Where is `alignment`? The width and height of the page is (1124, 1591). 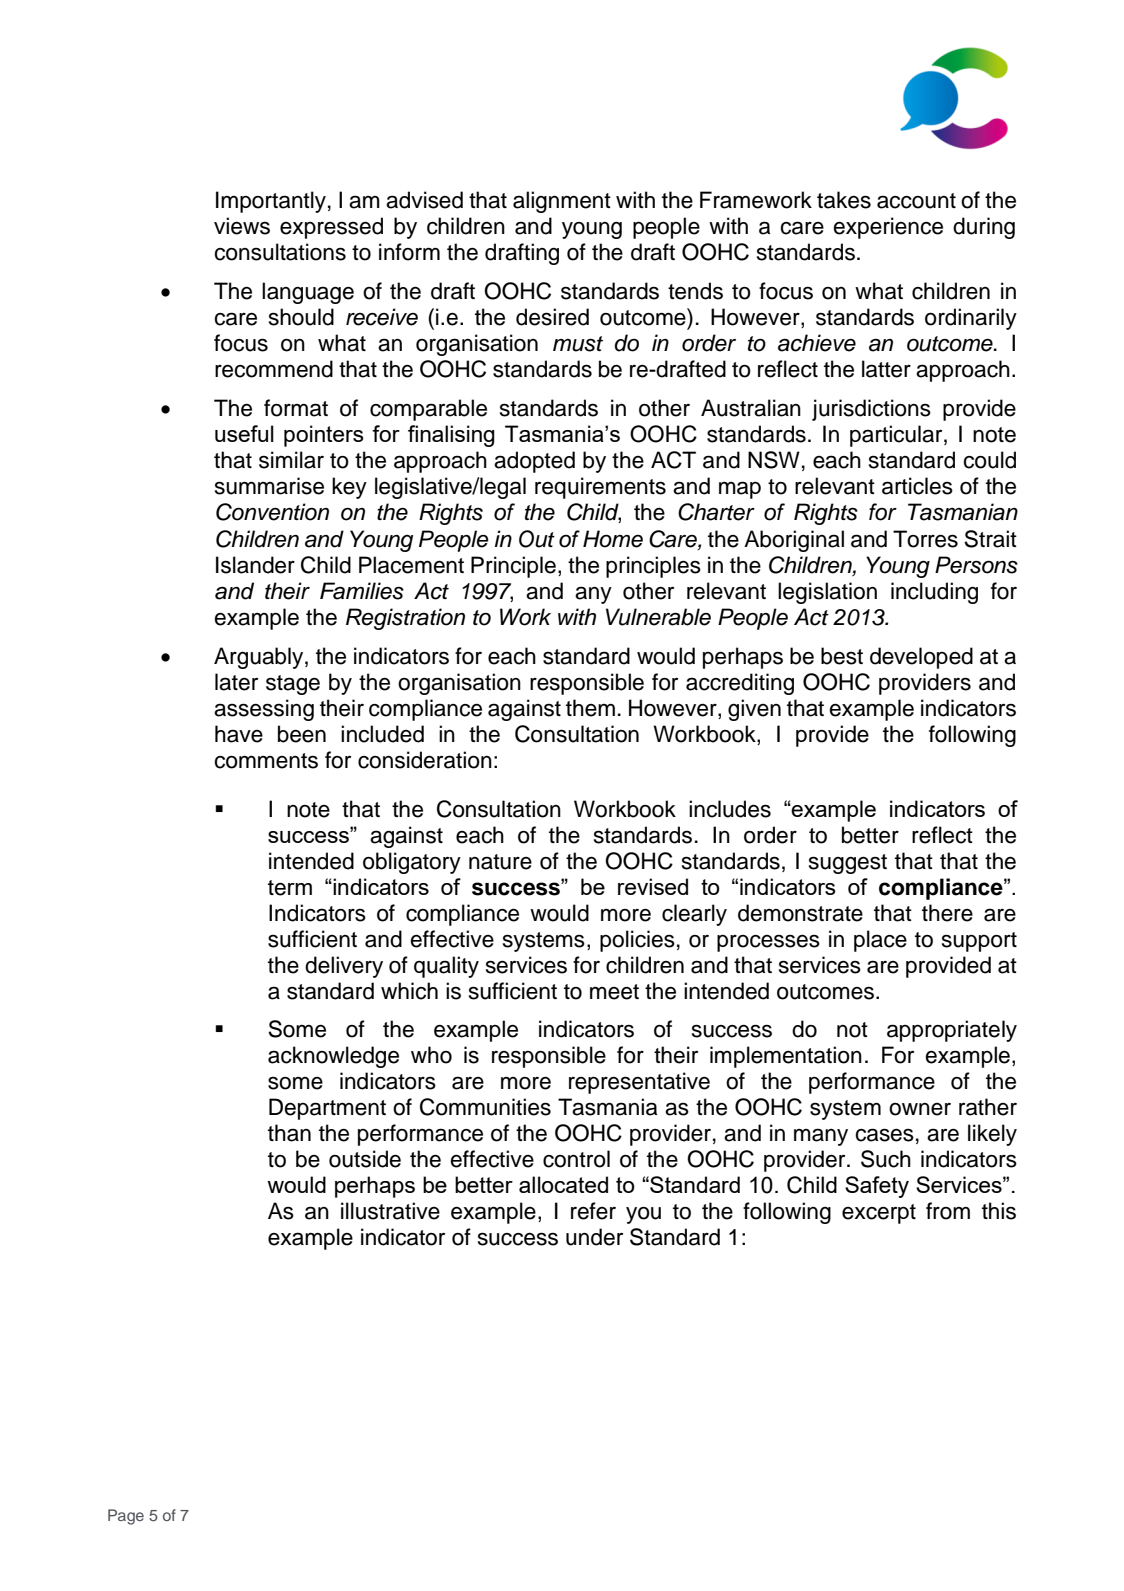 alignment is located at coordinates (562, 202).
